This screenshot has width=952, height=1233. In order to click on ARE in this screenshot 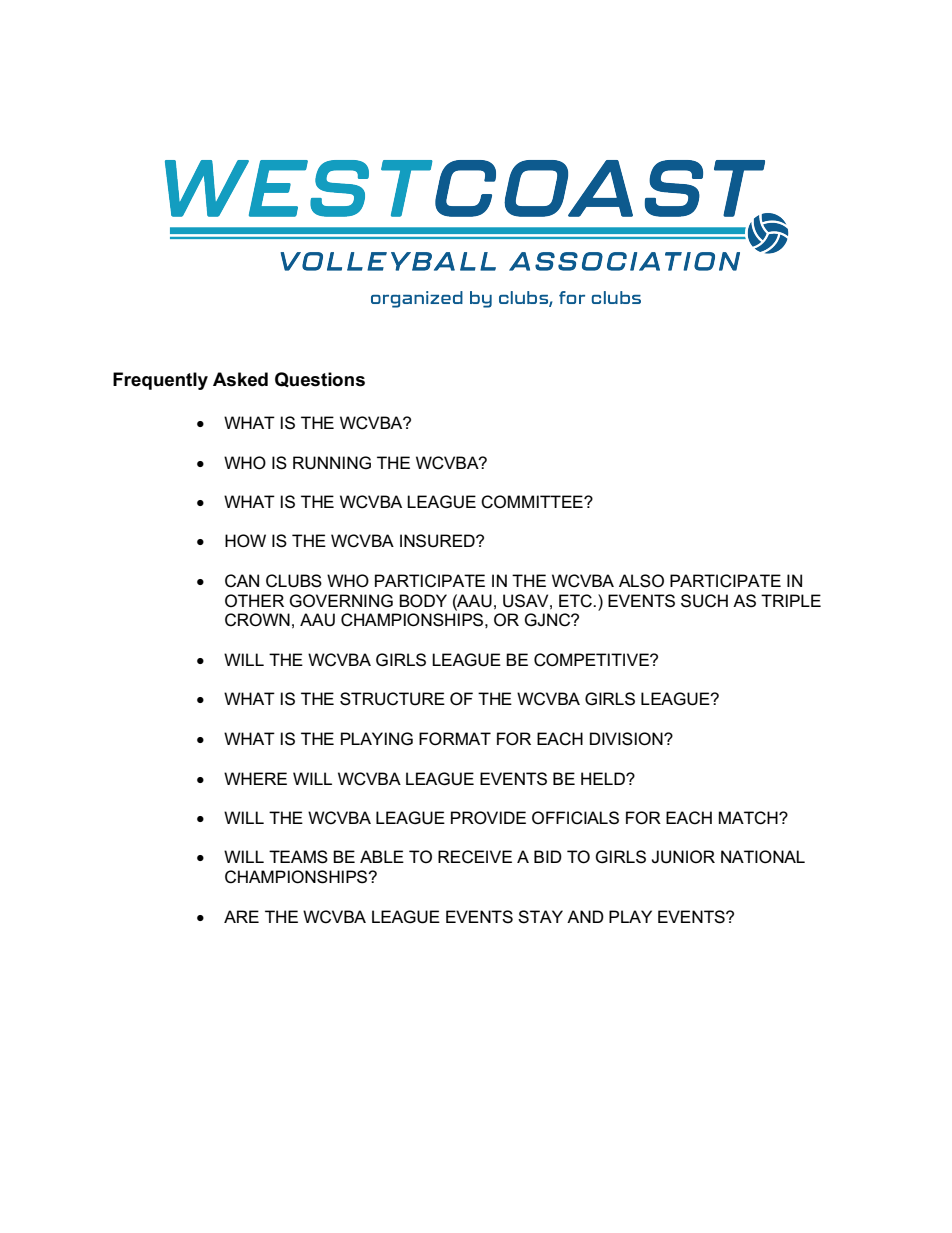, I will do `click(241, 916)`.
